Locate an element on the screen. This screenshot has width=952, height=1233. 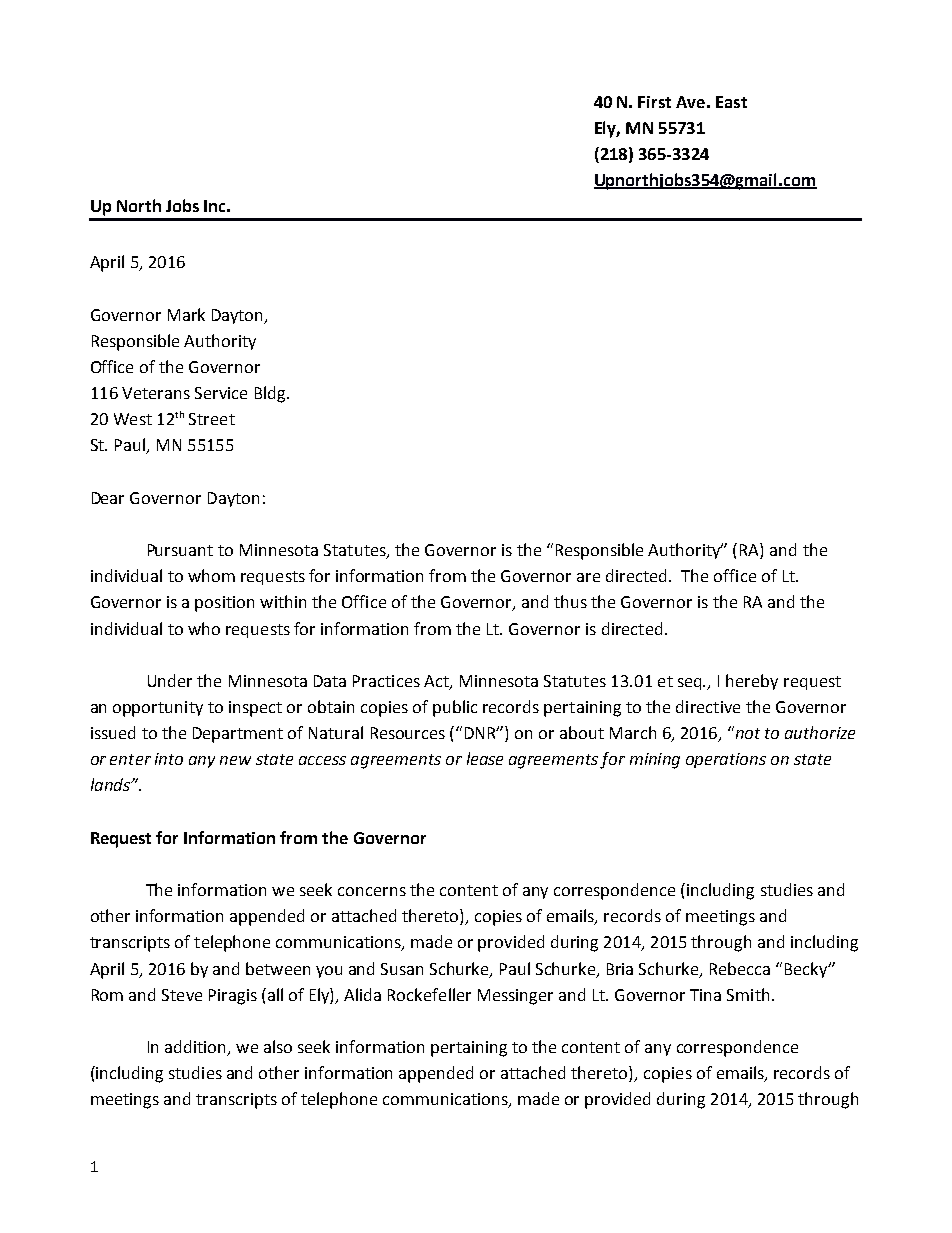
Ave is located at coordinates (690, 102).
